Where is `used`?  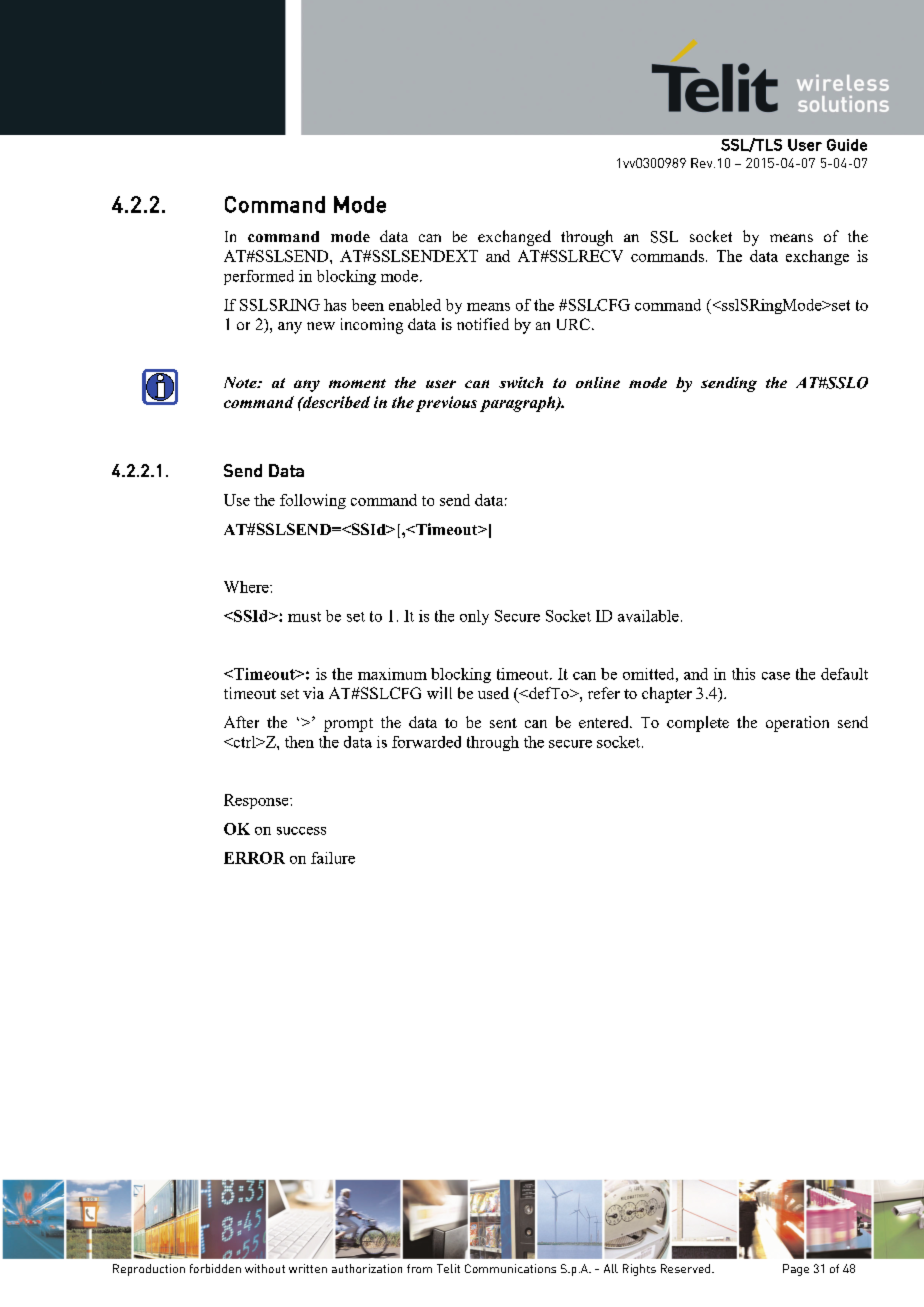
used is located at coordinates (493, 693).
